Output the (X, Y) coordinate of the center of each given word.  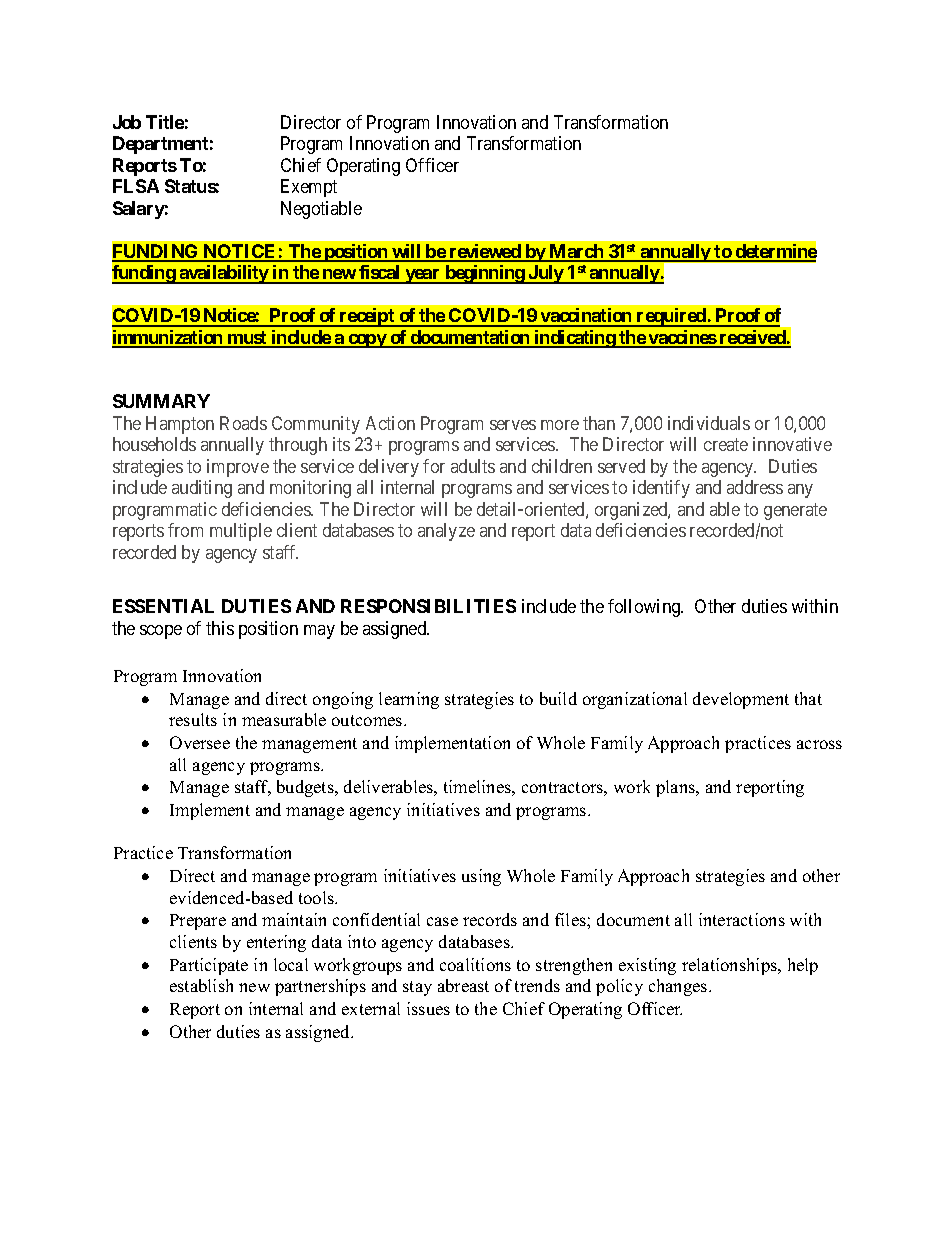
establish (201, 985)
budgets (306, 788)
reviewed (485, 252)
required (671, 317)
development (741, 700)
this (220, 628)
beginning (484, 274)
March (577, 252)
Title (165, 122)
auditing (202, 489)
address (755, 487)
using (481, 877)
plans (676, 788)
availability (223, 274)
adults (473, 466)
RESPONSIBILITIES (428, 606)
